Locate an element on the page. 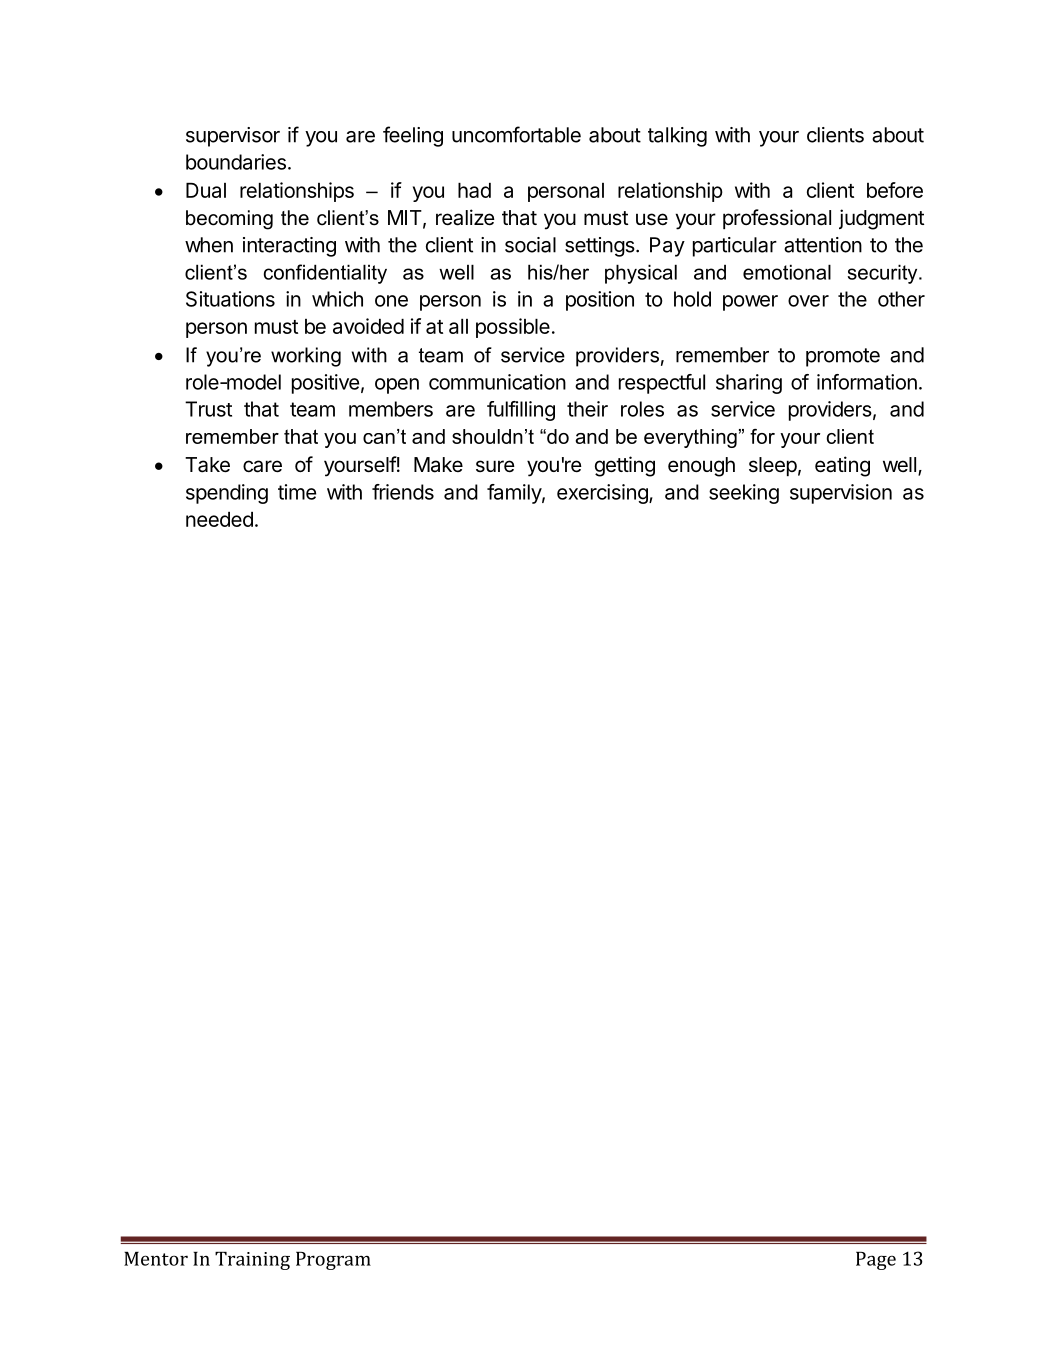  professional is located at coordinates (777, 219).
